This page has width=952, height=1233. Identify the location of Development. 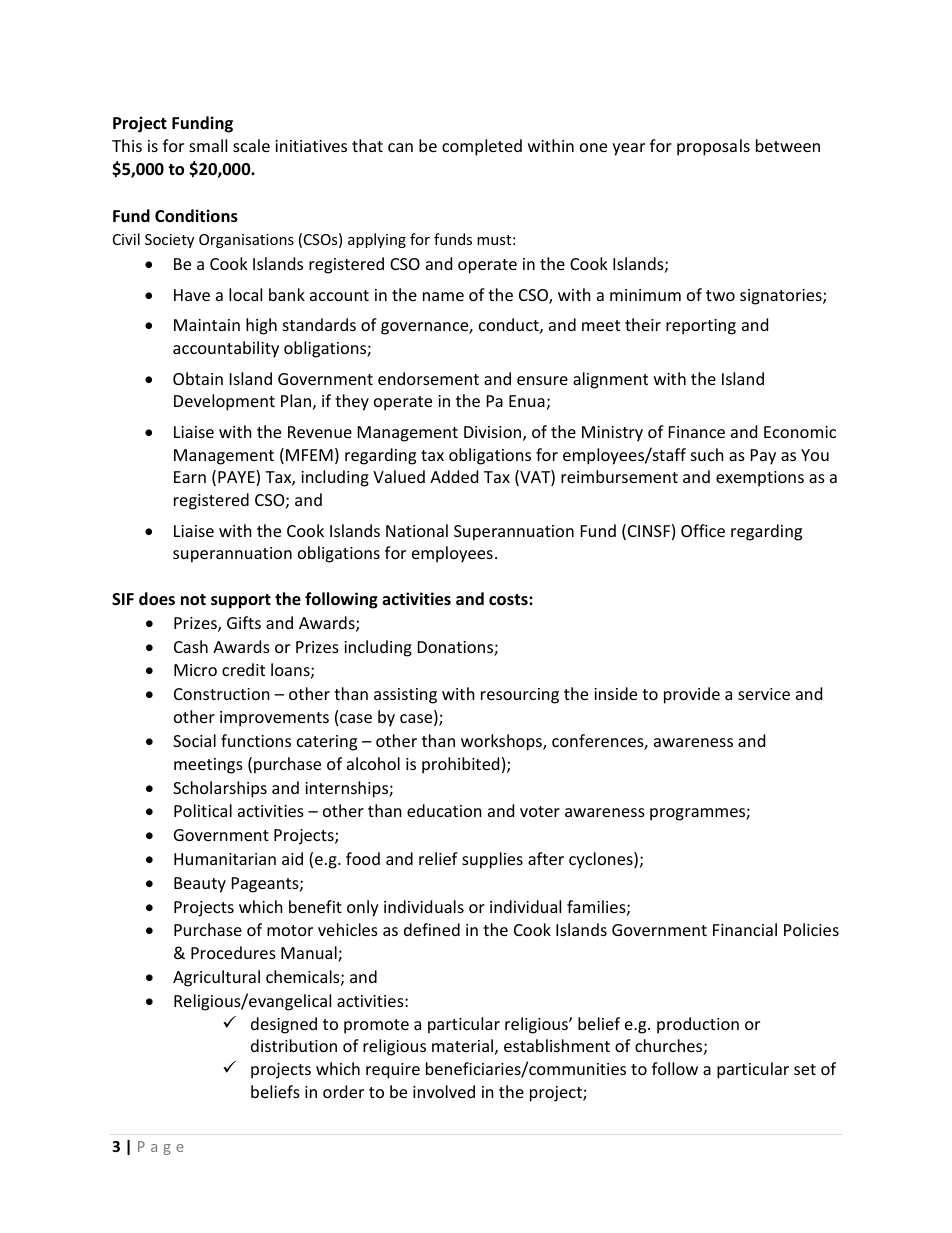
(224, 402).
